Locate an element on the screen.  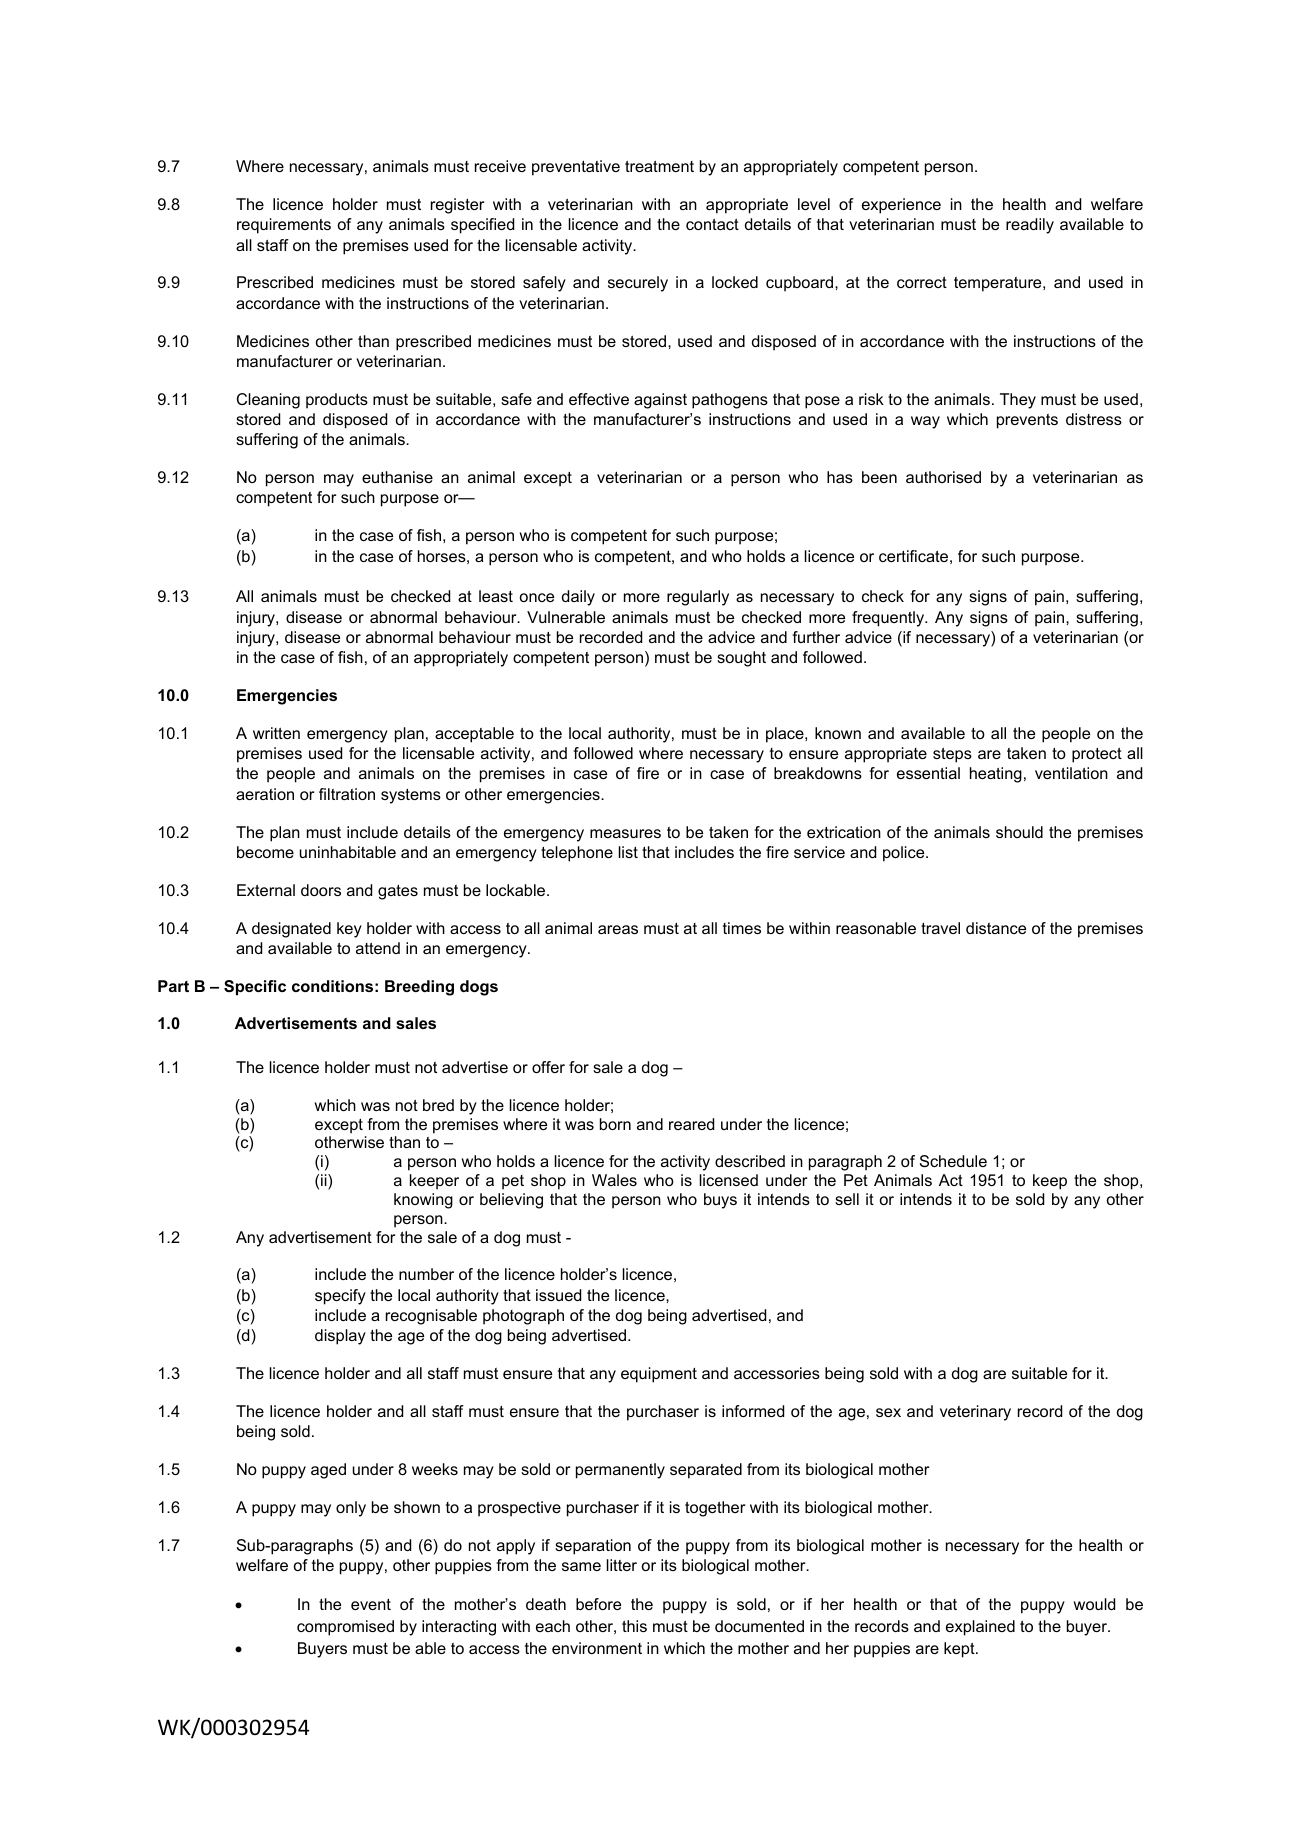
areas is located at coordinates (618, 929).
